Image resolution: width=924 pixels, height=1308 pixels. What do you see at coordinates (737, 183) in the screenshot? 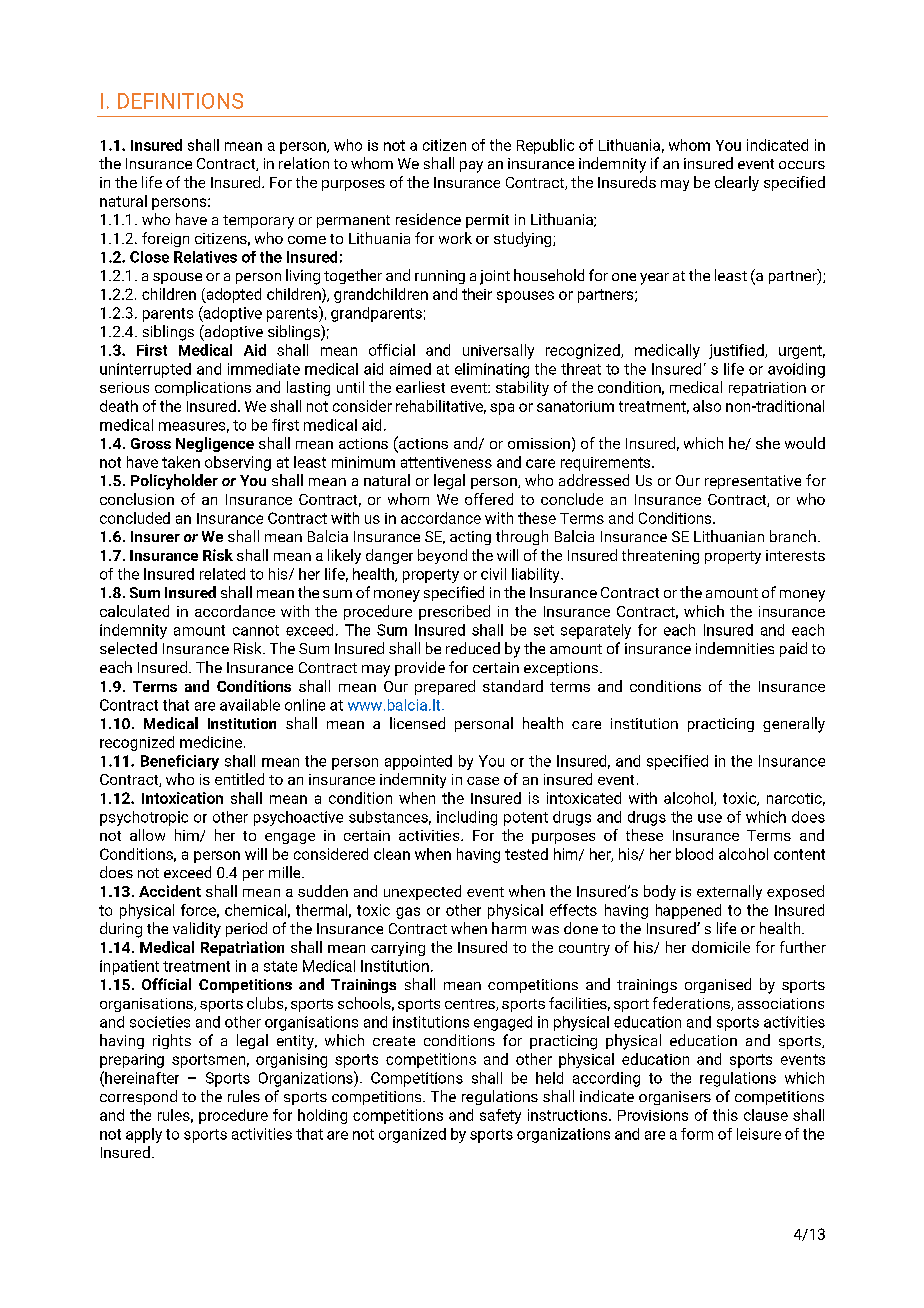
I see `clearly` at bounding box center [737, 183].
